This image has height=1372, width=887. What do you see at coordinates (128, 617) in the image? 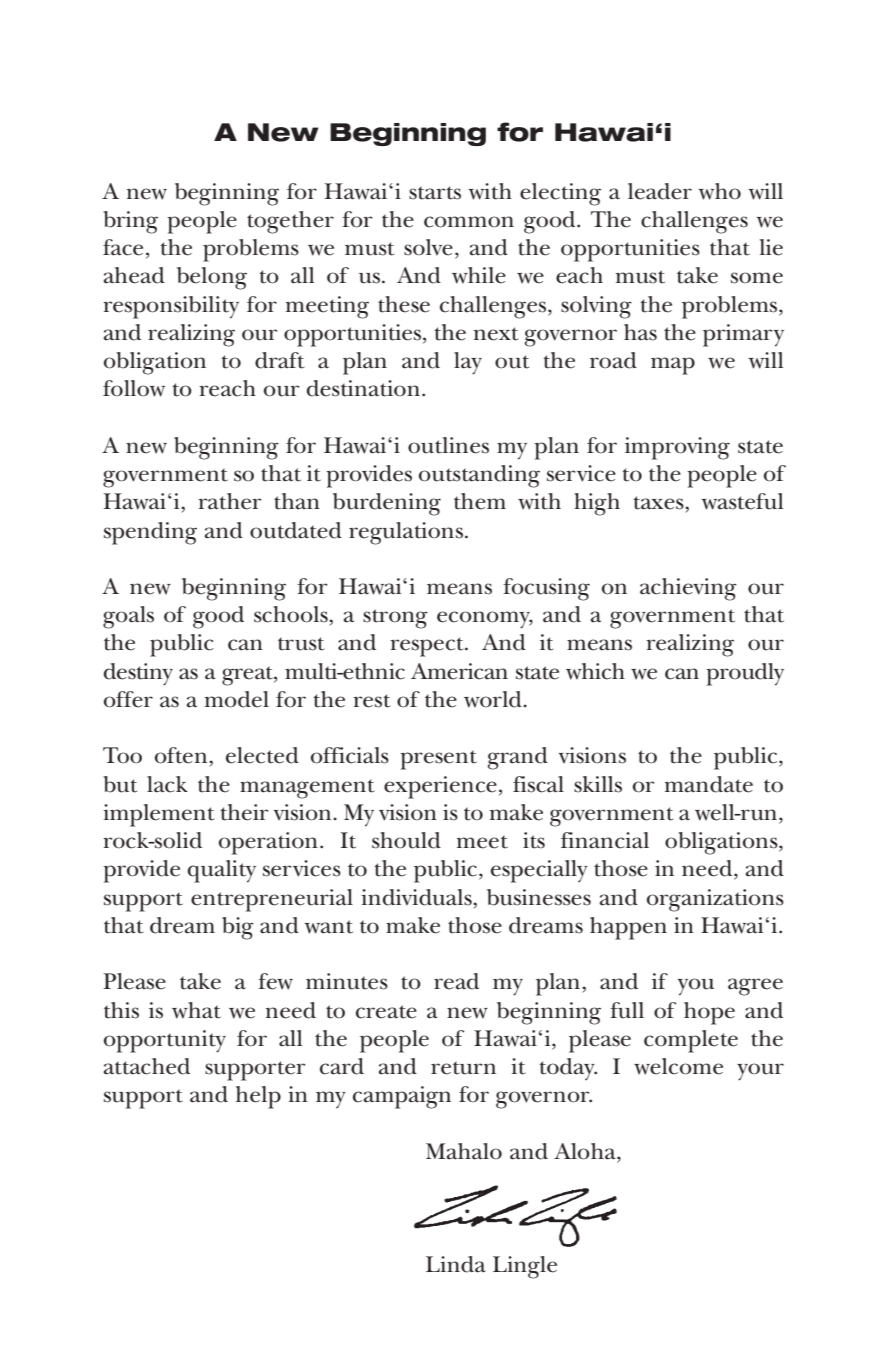
I see `goals` at bounding box center [128, 617].
